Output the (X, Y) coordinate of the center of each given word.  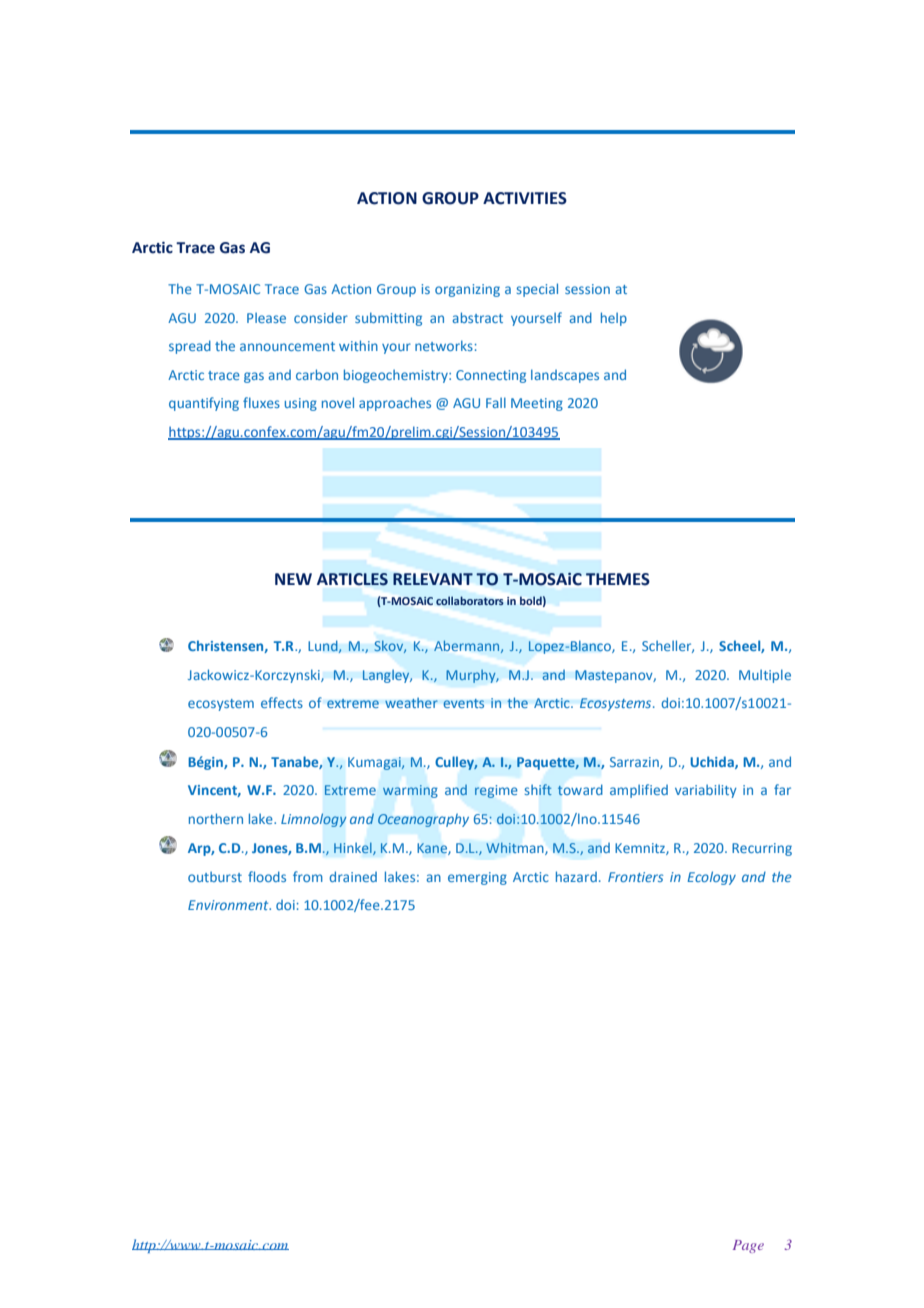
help (614, 319)
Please (266, 317)
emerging (477, 878)
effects (282, 702)
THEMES (618, 579)
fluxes (261, 402)
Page (748, 1246)
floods (267, 876)
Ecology (711, 878)
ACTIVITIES (525, 198)
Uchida (713, 762)
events (463, 703)
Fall (496, 402)
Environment (229, 905)
